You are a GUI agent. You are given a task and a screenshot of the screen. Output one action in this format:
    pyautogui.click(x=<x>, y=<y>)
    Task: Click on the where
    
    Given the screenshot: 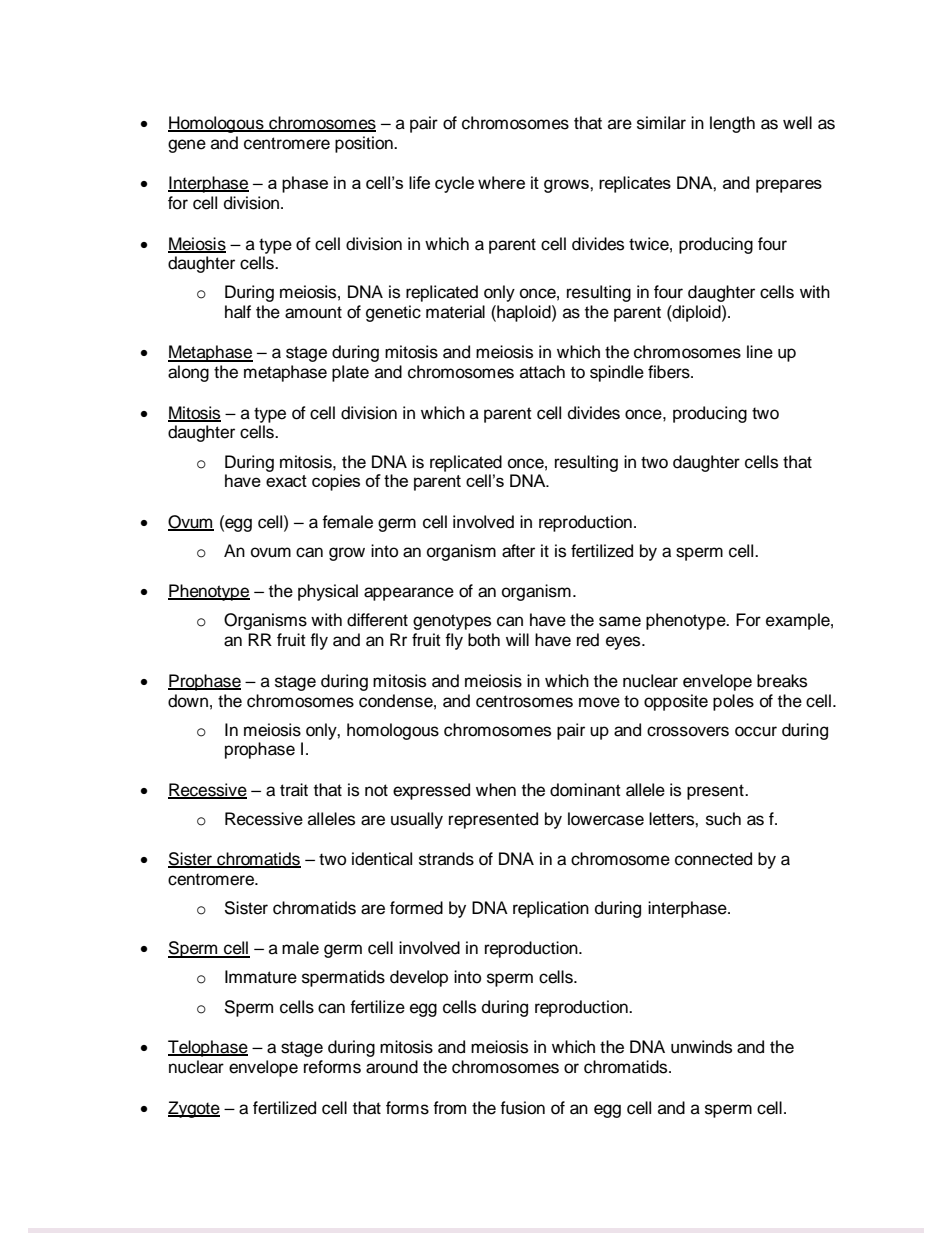 What is the action you would take?
    pyautogui.click(x=501, y=182)
